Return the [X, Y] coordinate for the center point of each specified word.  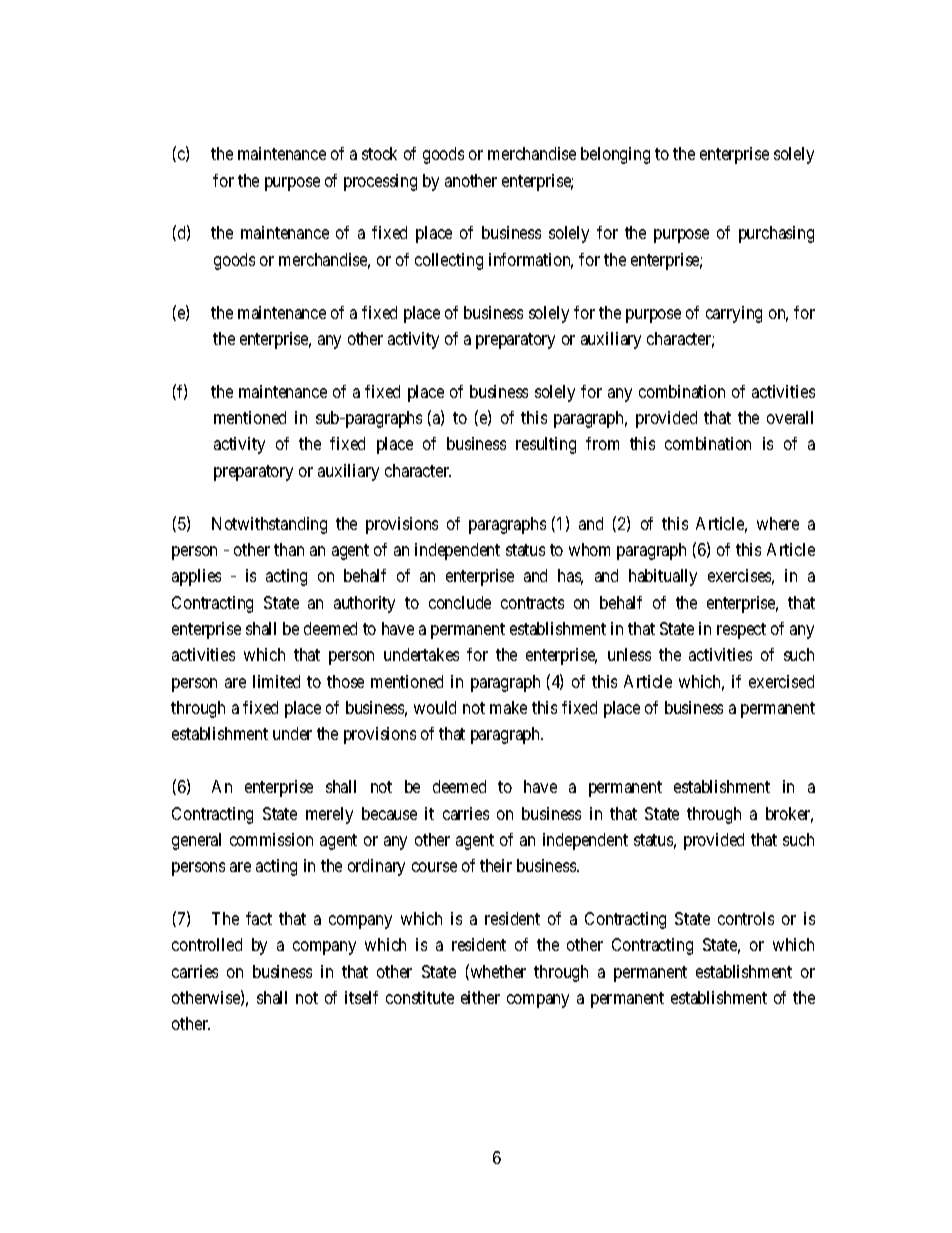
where [778, 523]
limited [276, 681]
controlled [207, 944]
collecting [449, 261]
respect [741, 631]
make [508, 707]
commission [271, 839]
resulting [546, 445]
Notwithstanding [269, 525]
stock [379, 153]
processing [380, 182]
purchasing [776, 234]
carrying [734, 314]
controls [746, 918]
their [496, 865]
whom [589, 549]
